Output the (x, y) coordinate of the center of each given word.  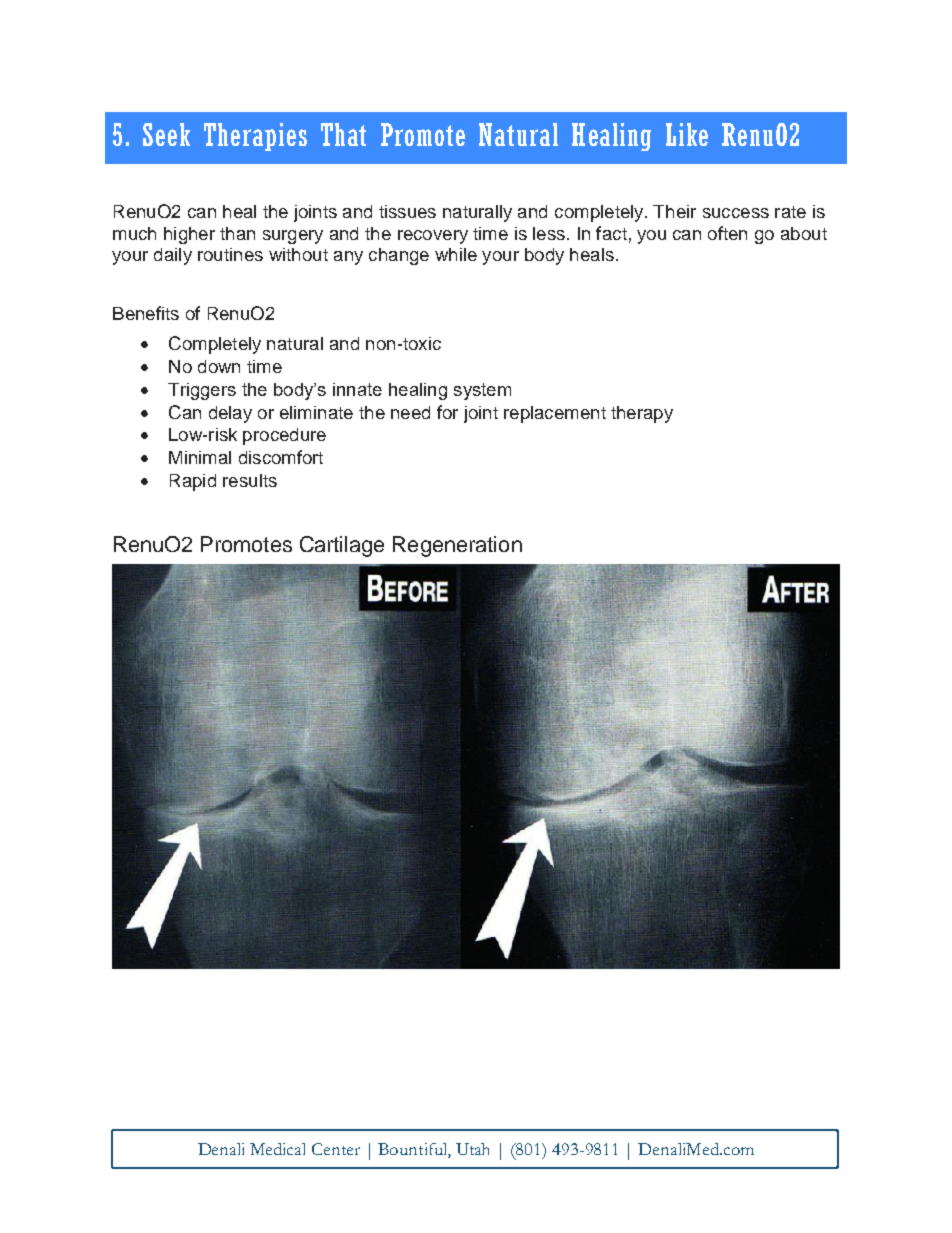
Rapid (193, 482)
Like (687, 134)
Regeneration (457, 546)
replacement (555, 414)
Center (336, 1149)
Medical (277, 1149)
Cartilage (342, 546)
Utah (472, 1149)
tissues (407, 211)
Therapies (255, 137)
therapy (642, 414)
